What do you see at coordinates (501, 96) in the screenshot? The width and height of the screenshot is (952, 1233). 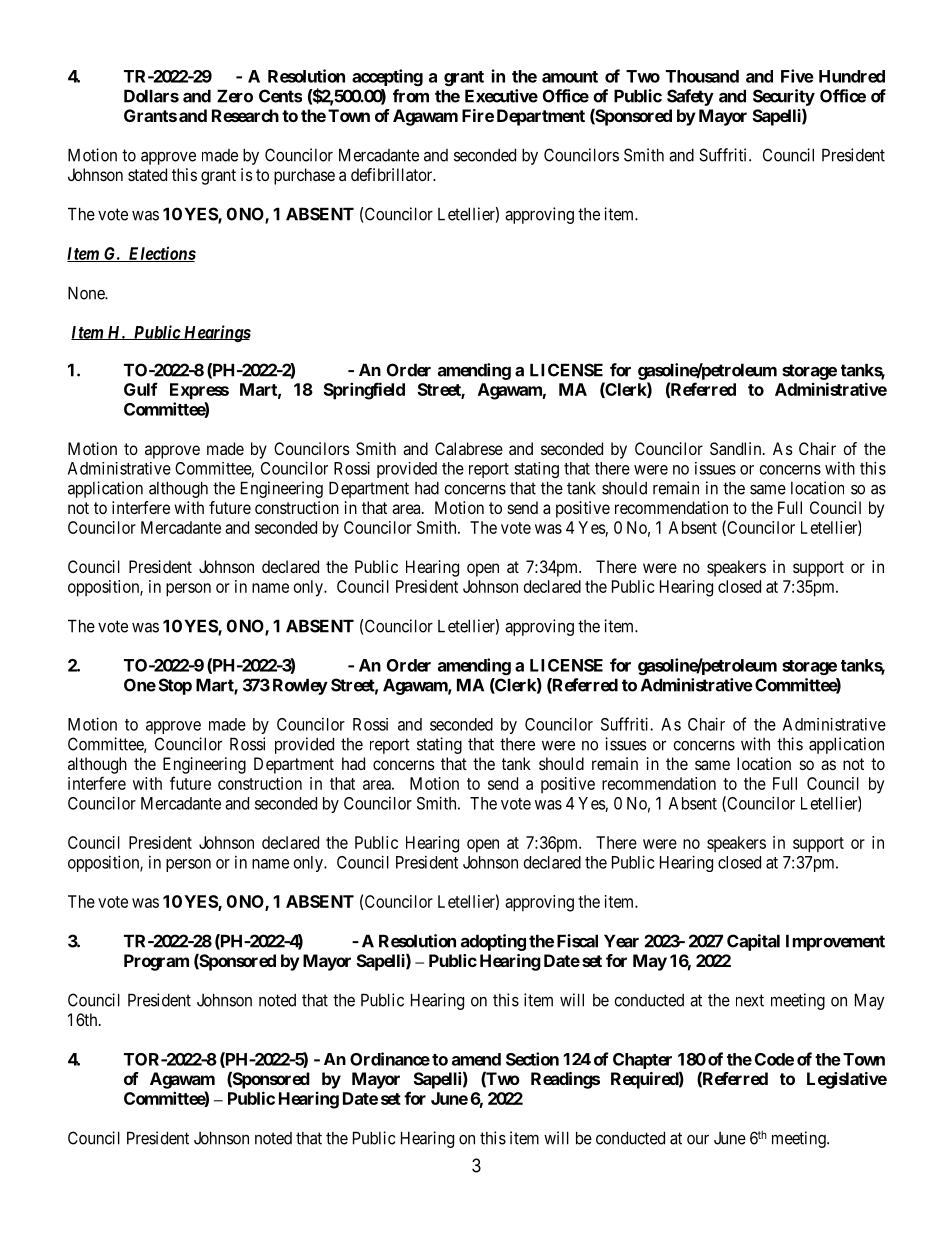 I see `Executive` at bounding box center [501, 96].
